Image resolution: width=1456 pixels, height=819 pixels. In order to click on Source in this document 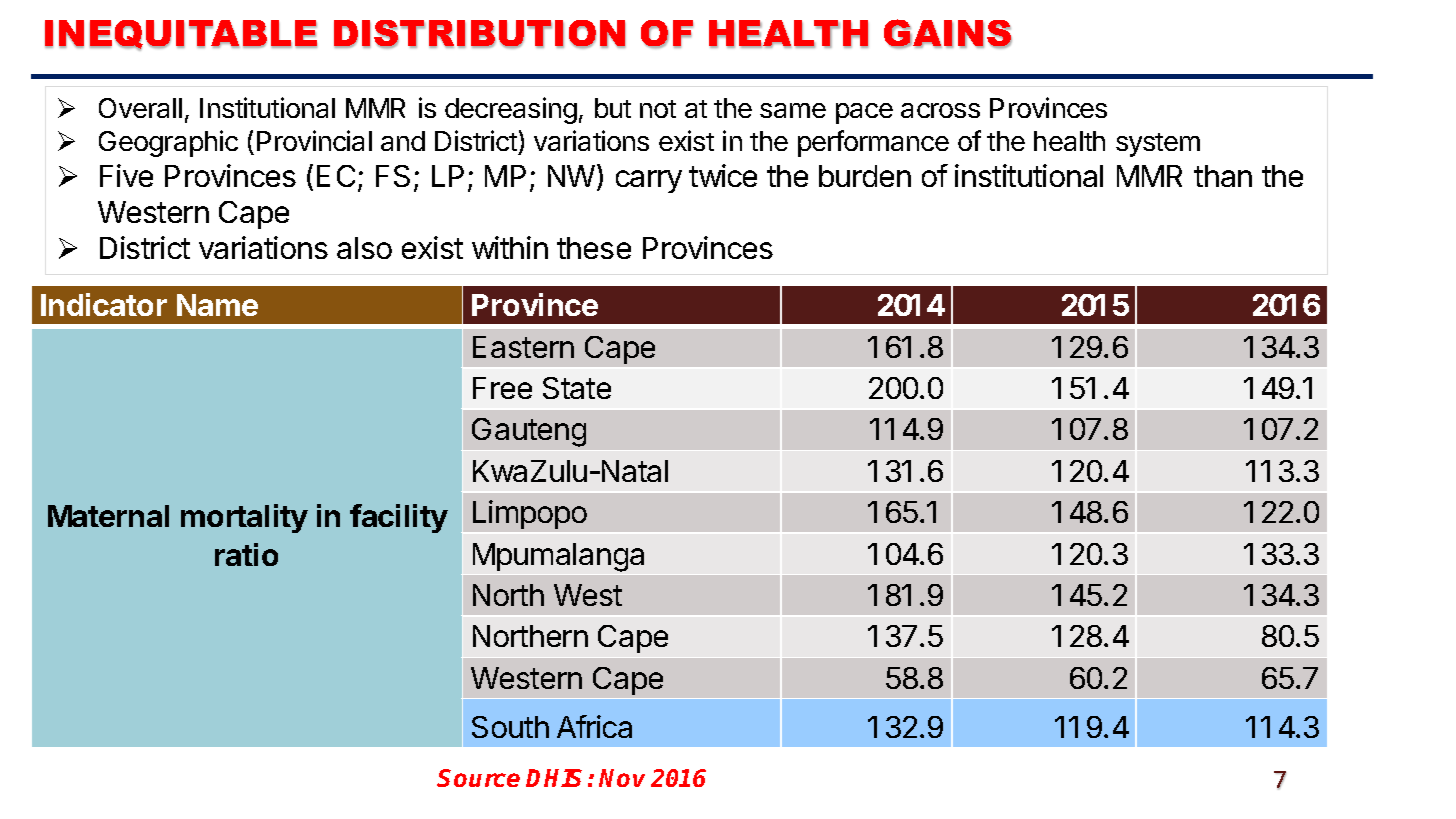, I will do `click(478, 778)`.
